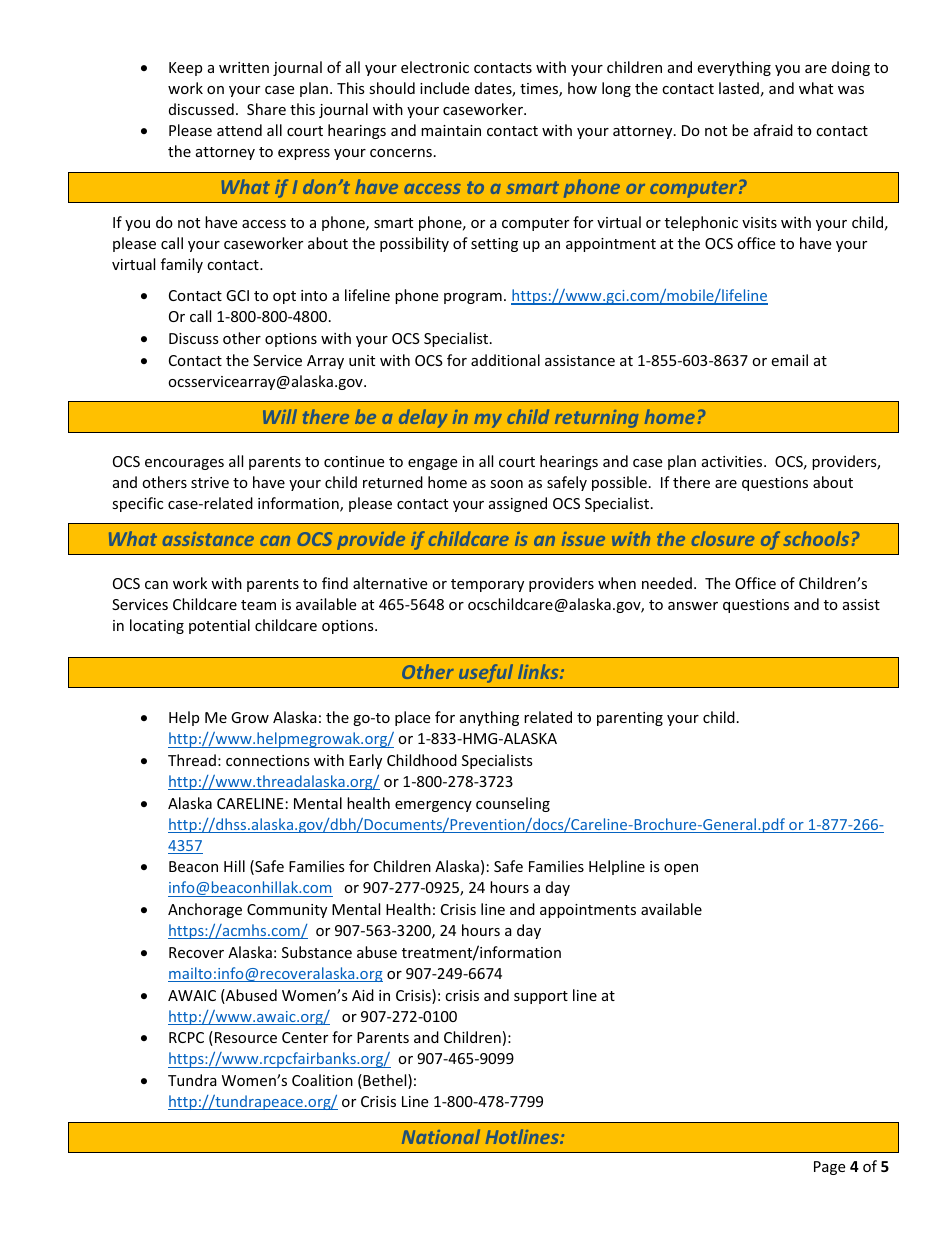  What do you see at coordinates (733, 461) in the document?
I see `activities` at bounding box center [733, 461].
